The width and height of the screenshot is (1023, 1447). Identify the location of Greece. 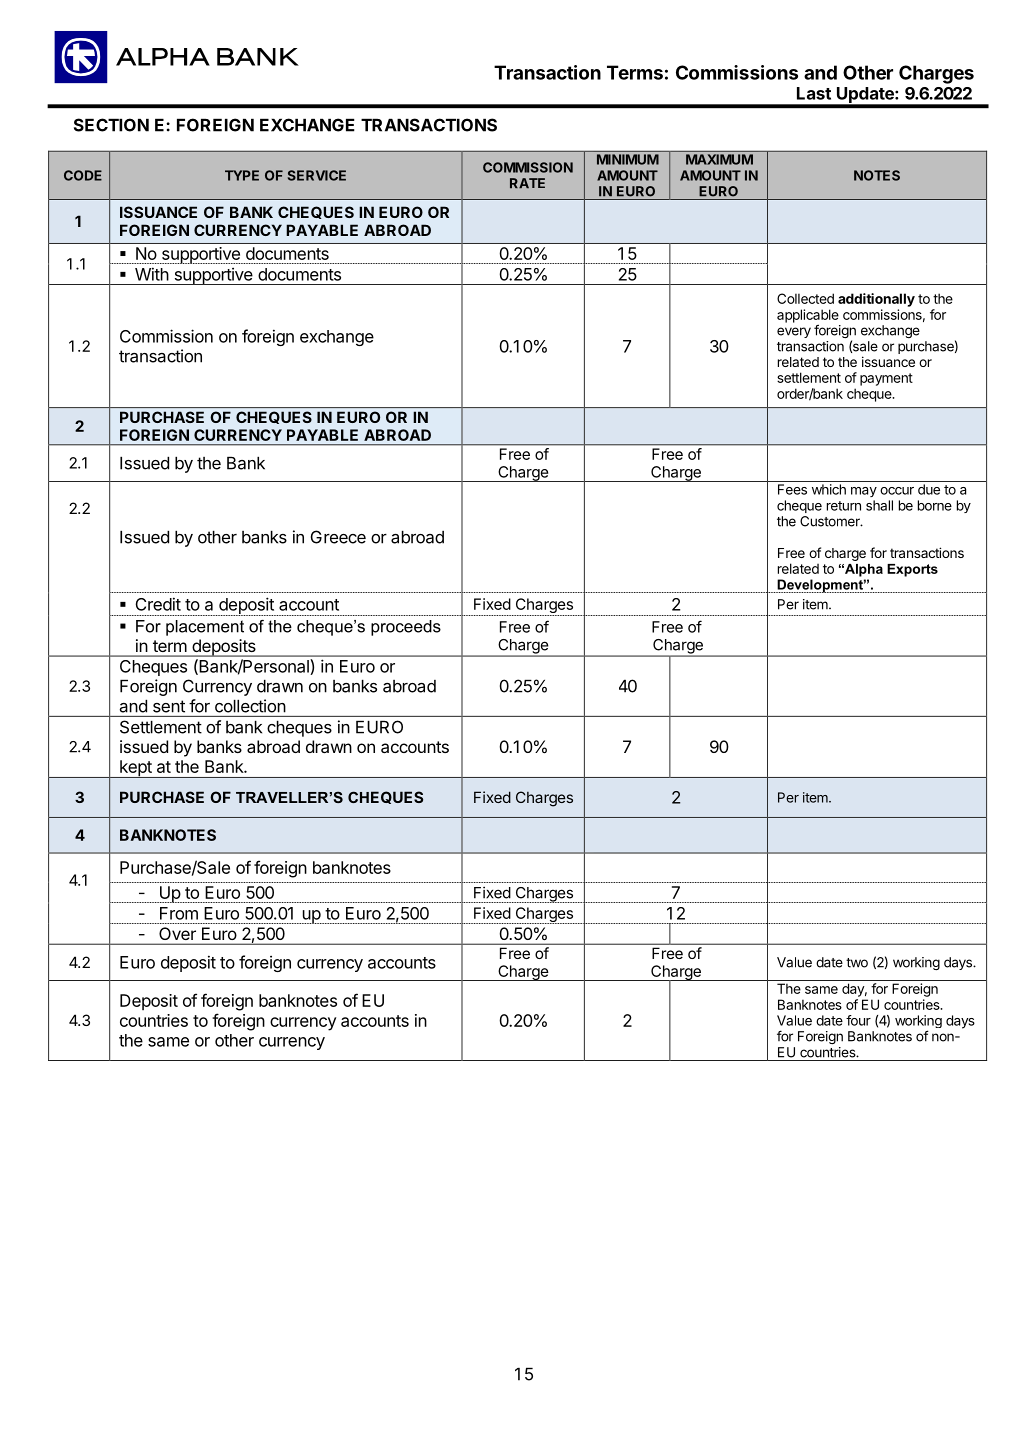
(338, 537).
